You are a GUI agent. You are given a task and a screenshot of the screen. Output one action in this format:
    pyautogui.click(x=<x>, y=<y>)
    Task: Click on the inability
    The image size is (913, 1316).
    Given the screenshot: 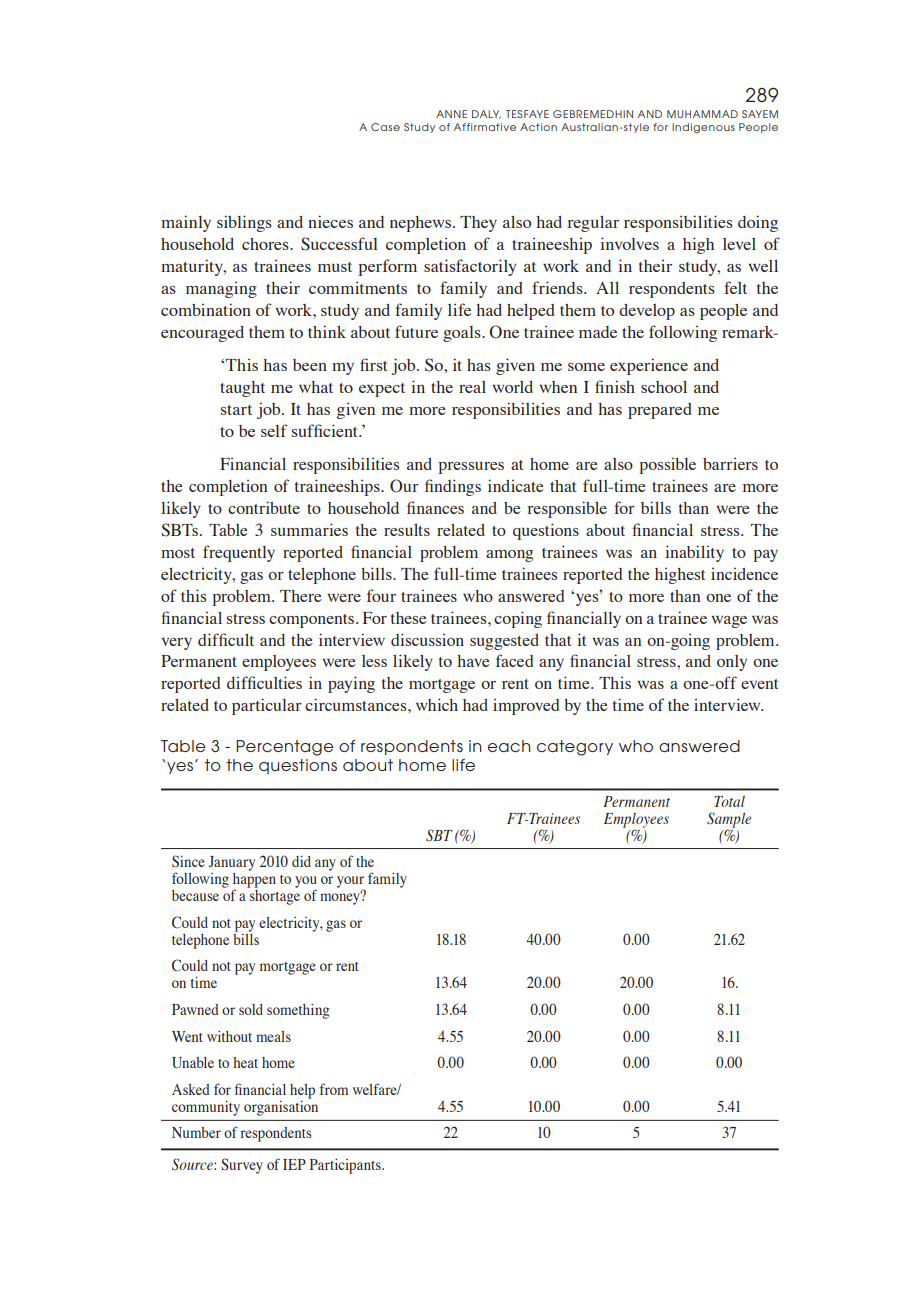 What is the action you would take?
    pyautogui.click(x=694, y=553)
